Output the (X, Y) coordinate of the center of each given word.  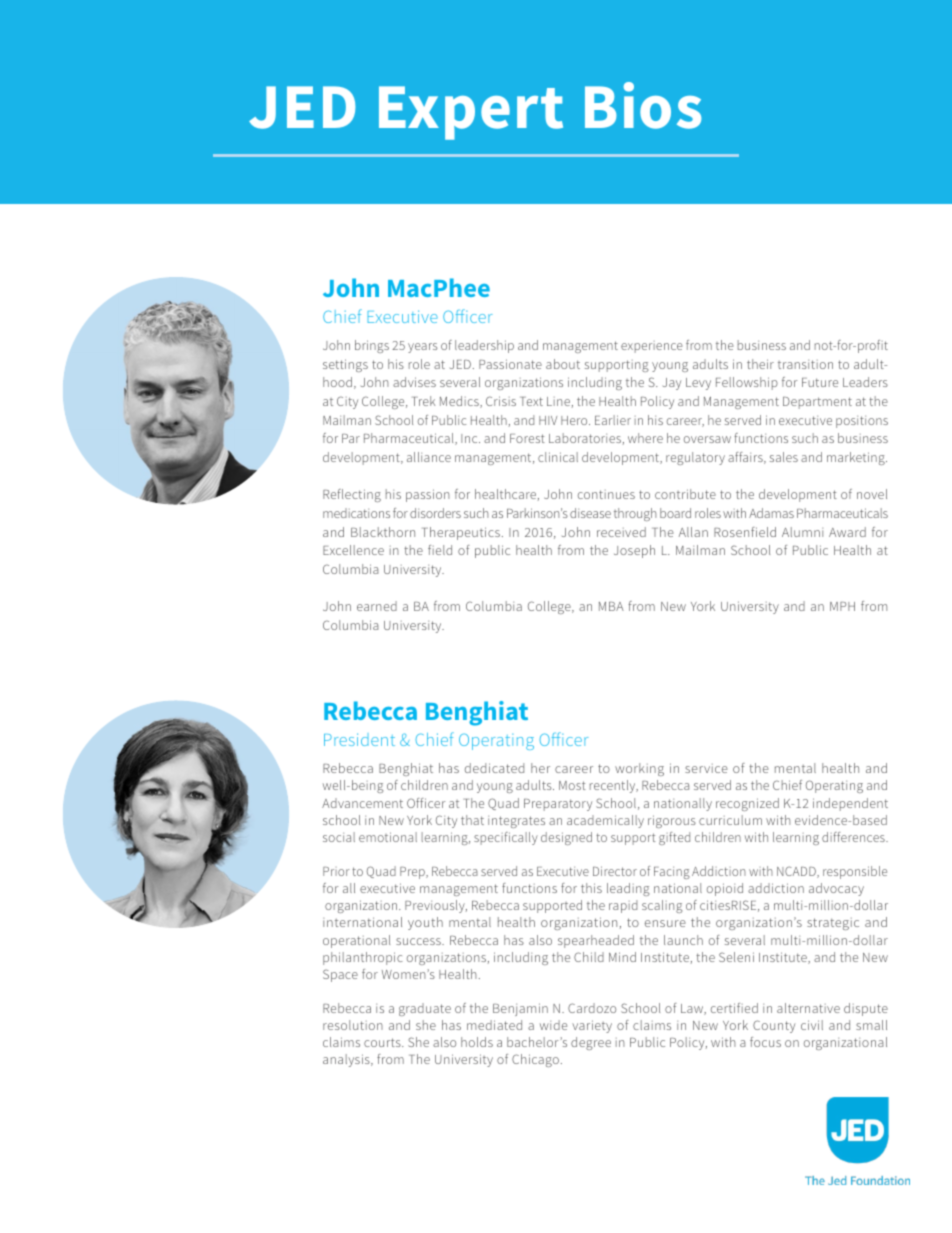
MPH (842, 606)
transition (805, 364)
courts (383, 1042)
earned (377, 606)
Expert (471, 113)
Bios (643, 105)
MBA (611, 606)
